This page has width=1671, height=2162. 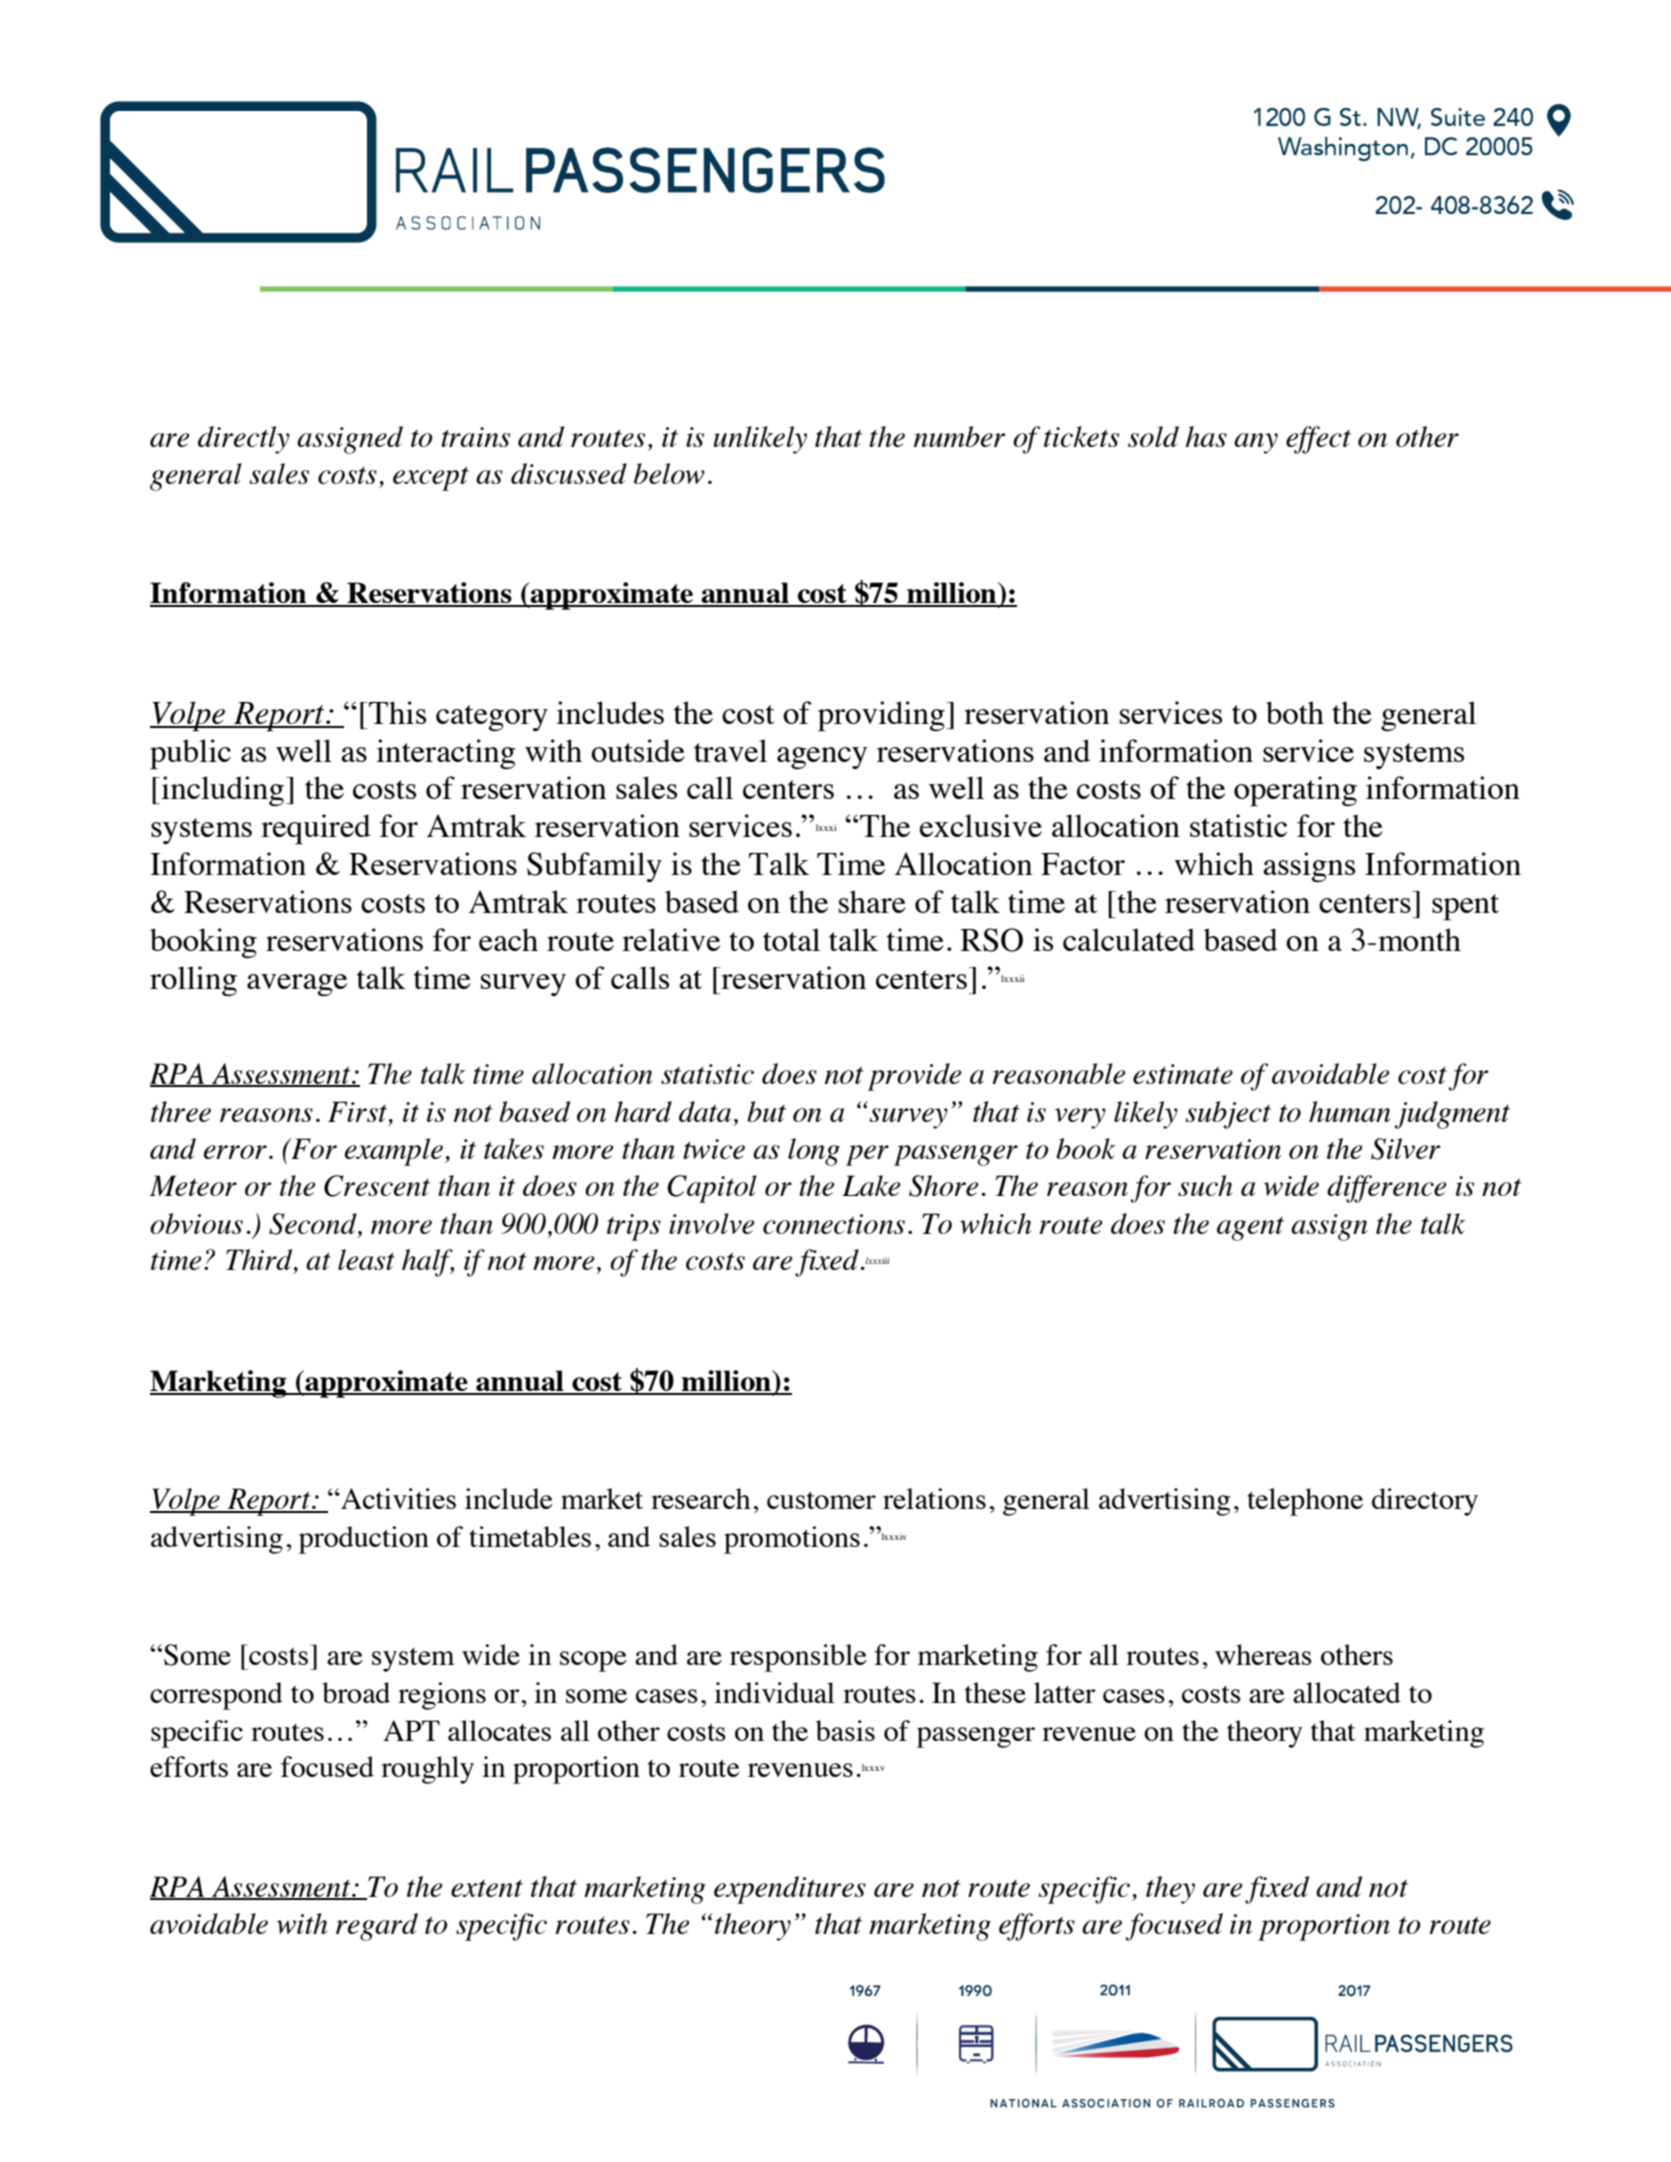 I want to click on average, so click(x=297, y=985).
